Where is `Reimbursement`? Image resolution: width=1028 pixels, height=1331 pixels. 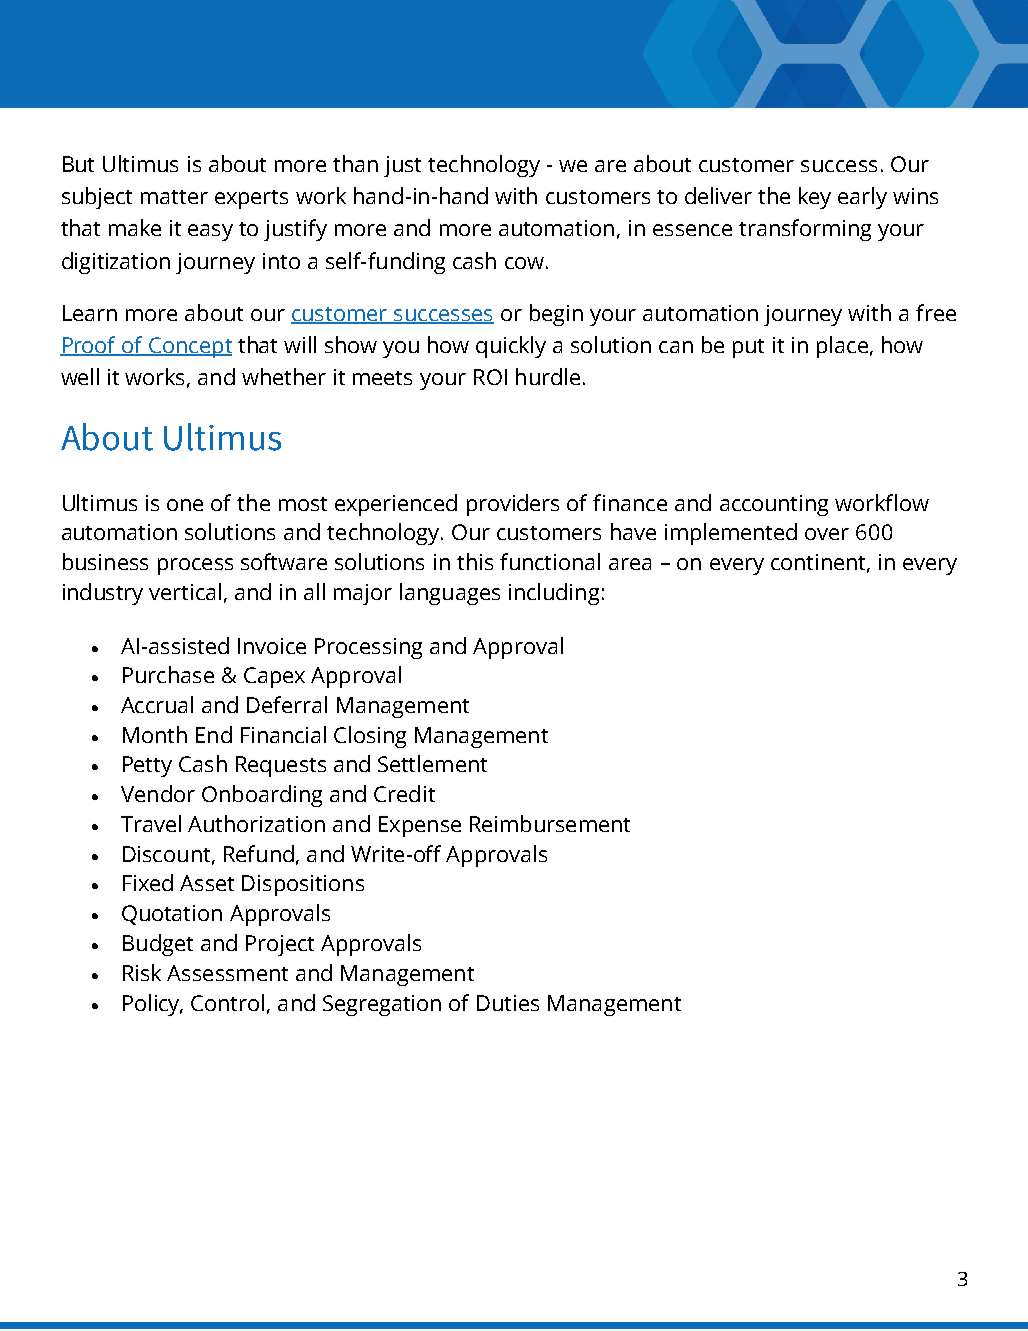 Reimbursement is located at coordinates (550, 823).
